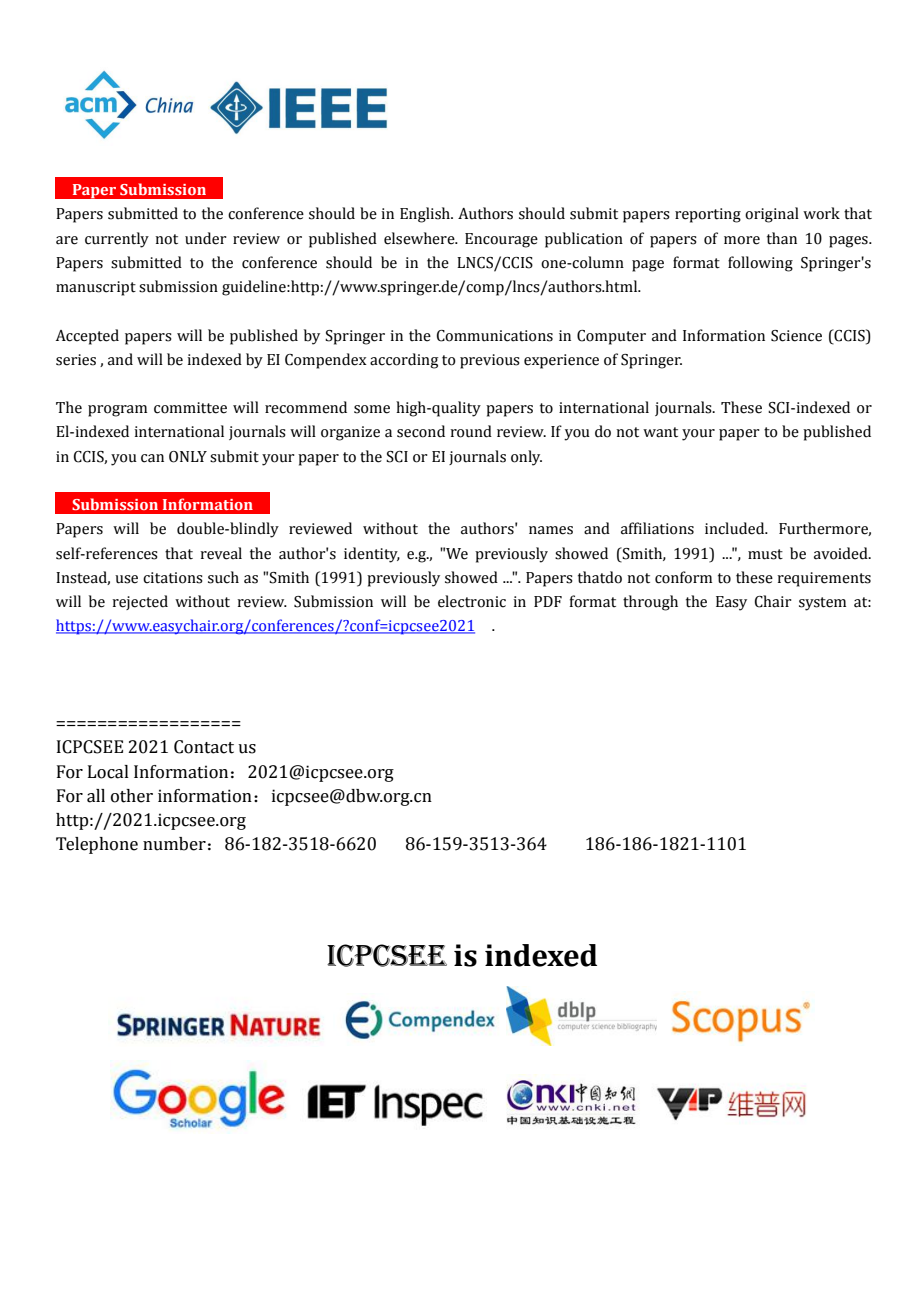  What do you see at coordinates (660, 432) in the screenshot?
I see `want` at bounding box center [660, 432].
